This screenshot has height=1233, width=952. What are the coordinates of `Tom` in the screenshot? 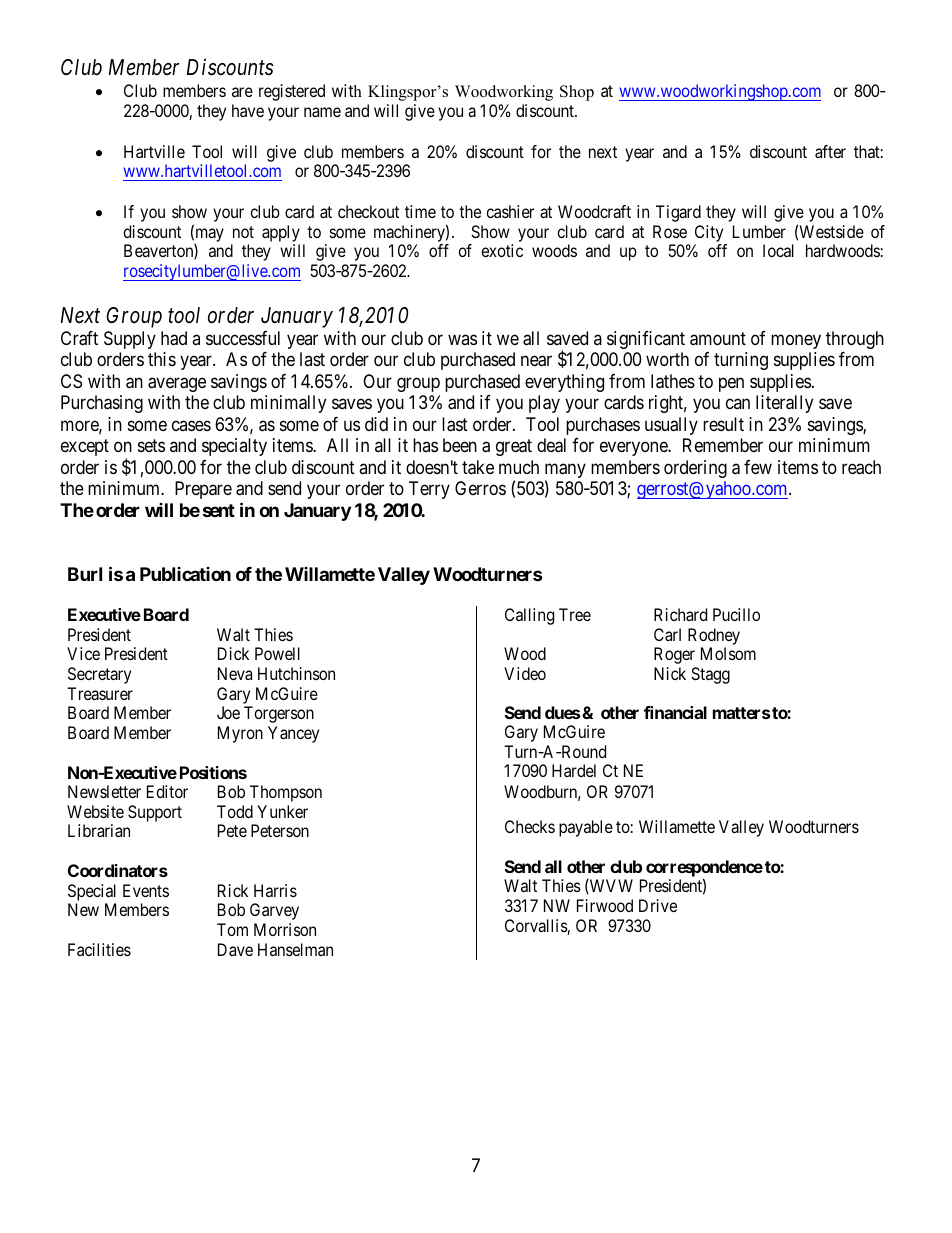 It's located at (232, 929).
